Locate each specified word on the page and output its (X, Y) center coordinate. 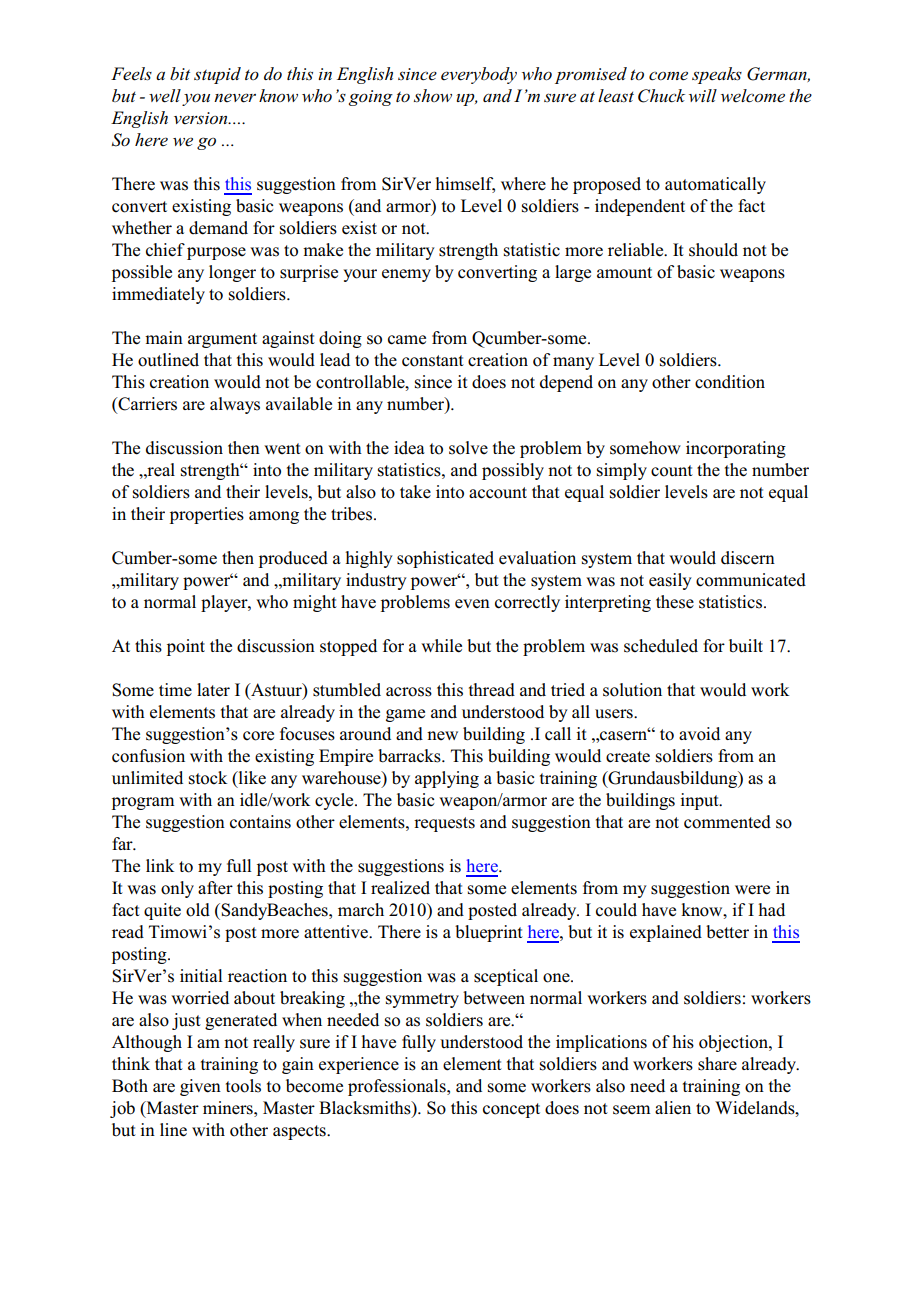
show (433, 96)
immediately (158, 295)
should (713, 250)
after (215, 887)
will (703, 95)
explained (666, 933)
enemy (406, 275)
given (200, 1087)
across (409, 692)
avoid (699, 734)
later (213, 690)
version (202, 118)
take (415, 491)
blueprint (489, 933)
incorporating (736, 449)
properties (207, 515)
